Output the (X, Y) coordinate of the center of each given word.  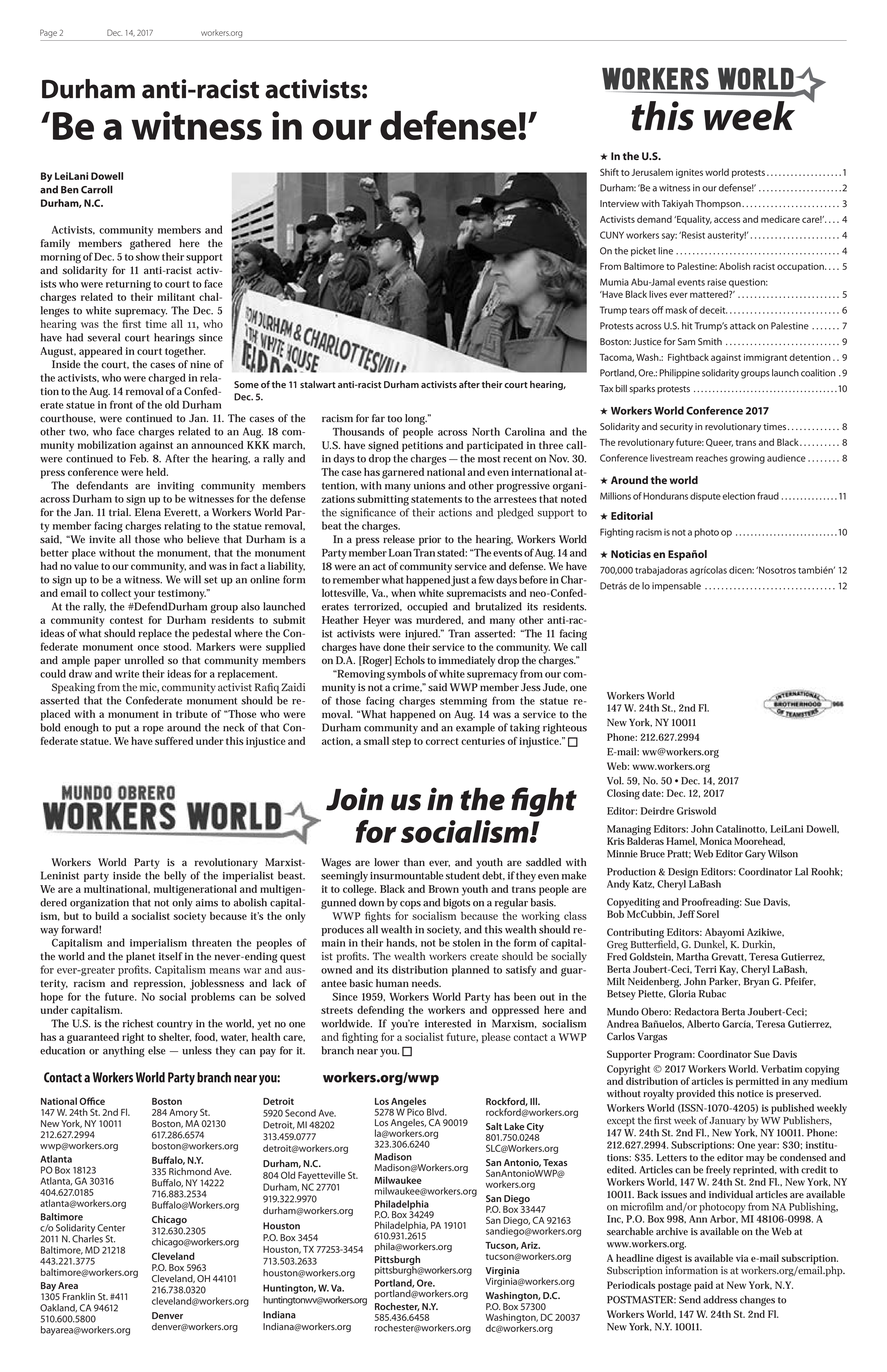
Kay (728, 971)
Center (111, 1228)
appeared (101, 352)
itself (171, 956)
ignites (689, 173)
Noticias (631, 554)
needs (426, 983)
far (378, 418)
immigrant (765, 358)
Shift (609, 172)
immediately (467, 661)
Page (48, 33)
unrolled (144, 660)
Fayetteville (322, 1176)
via (742, 1258)
